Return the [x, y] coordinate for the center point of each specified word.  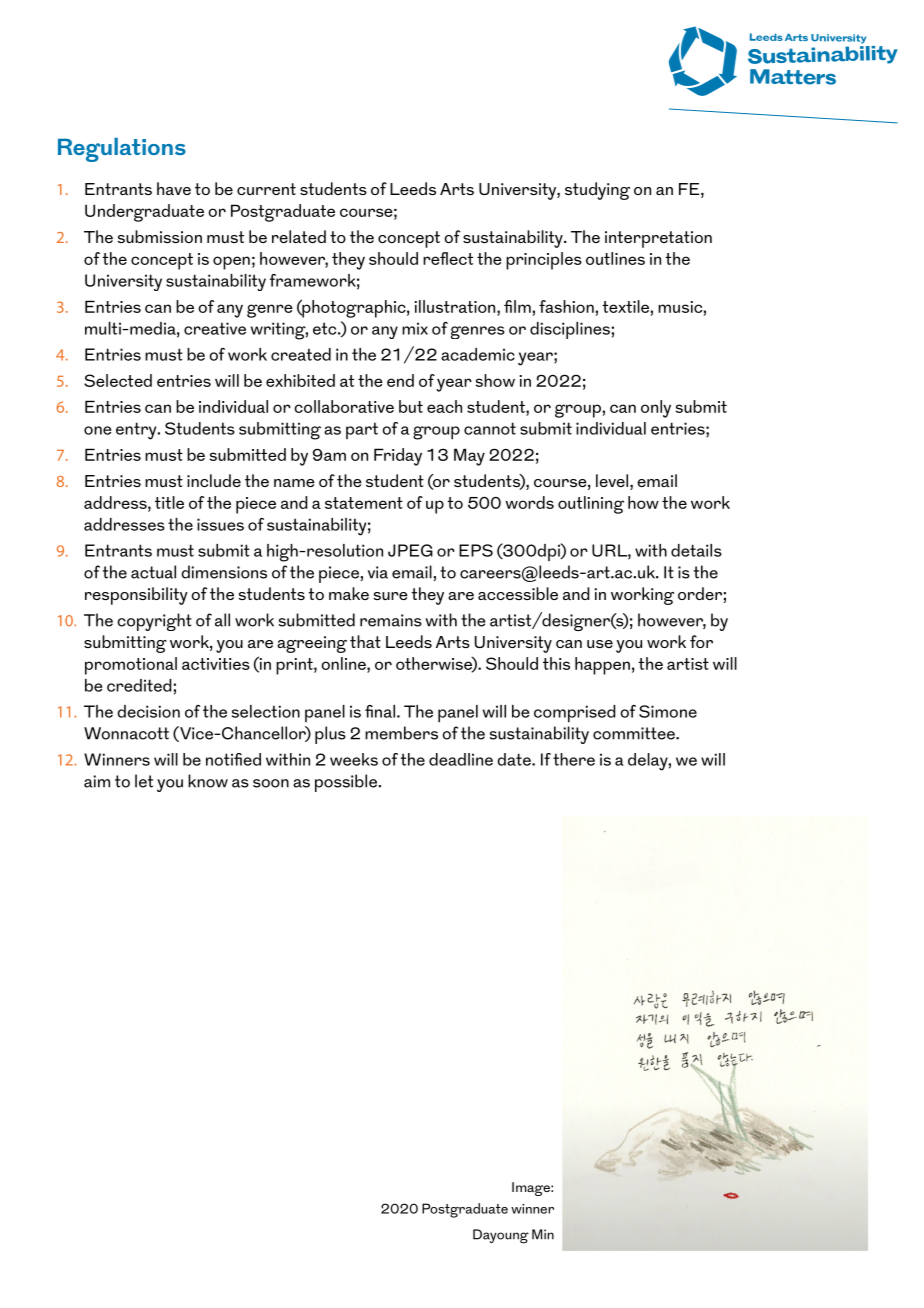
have [174, 188]
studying [597, 191]
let [144, 781]
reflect [448, 258]
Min [543, 1234]
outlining [591, 505]
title [169, 502]
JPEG [410, 550]
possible [346, 783]
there [574, 759]
